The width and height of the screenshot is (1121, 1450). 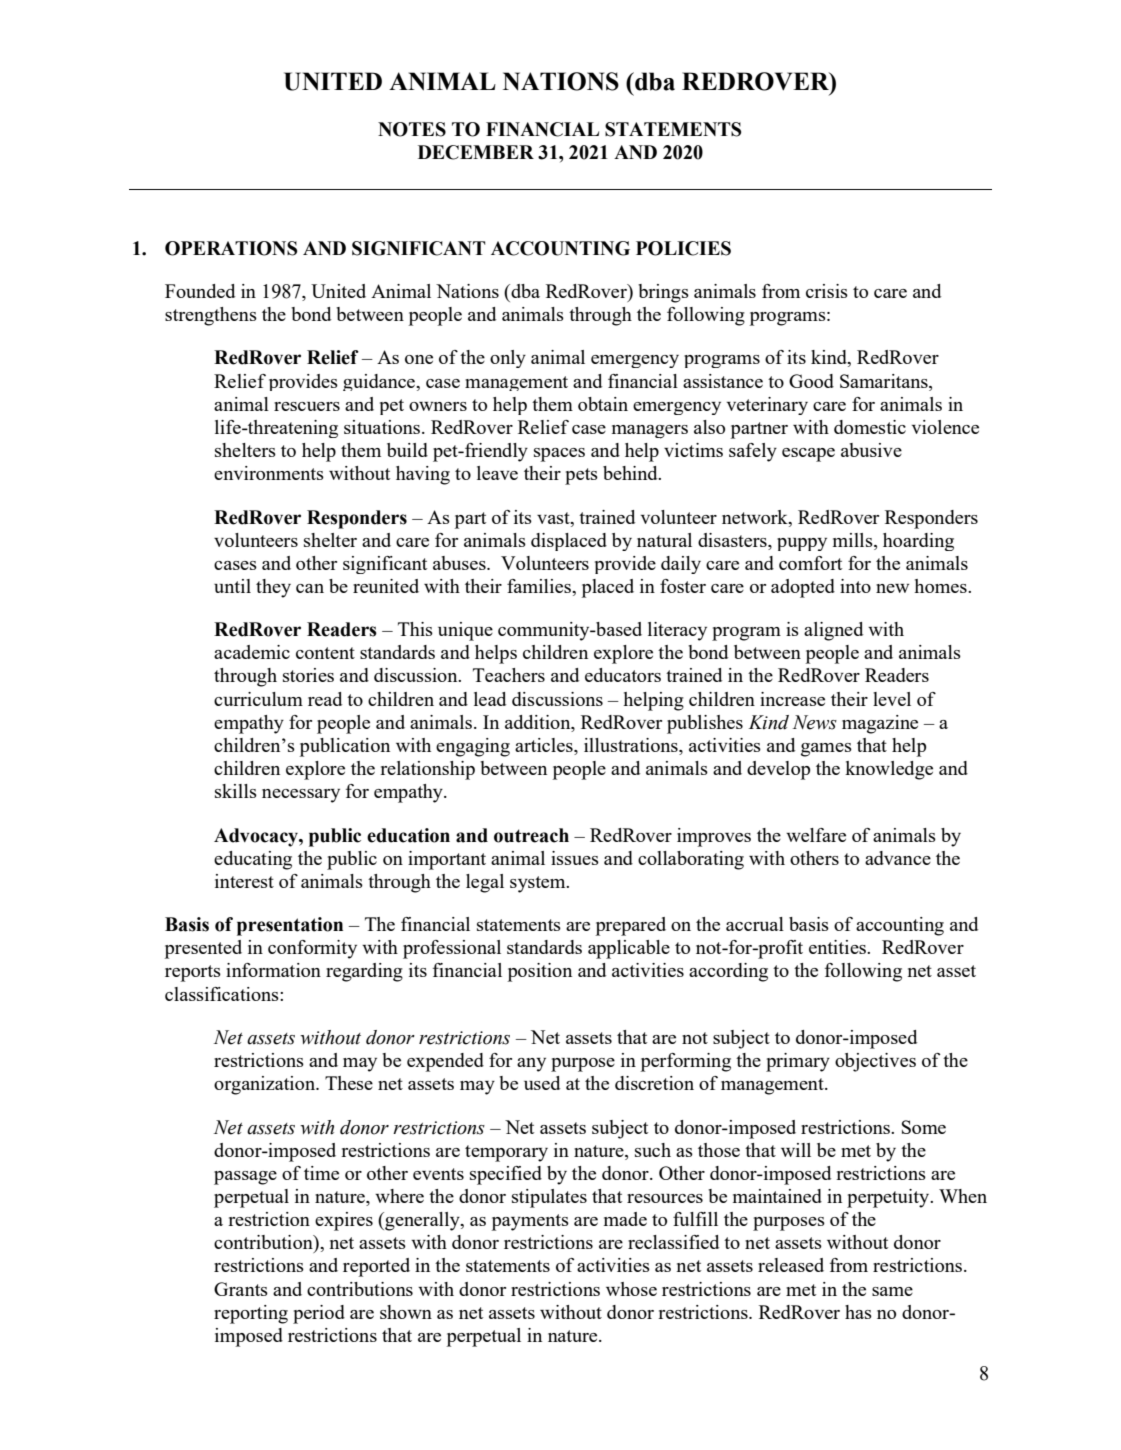 I want to click on DECEMBER, so click(x=476, y=152).
